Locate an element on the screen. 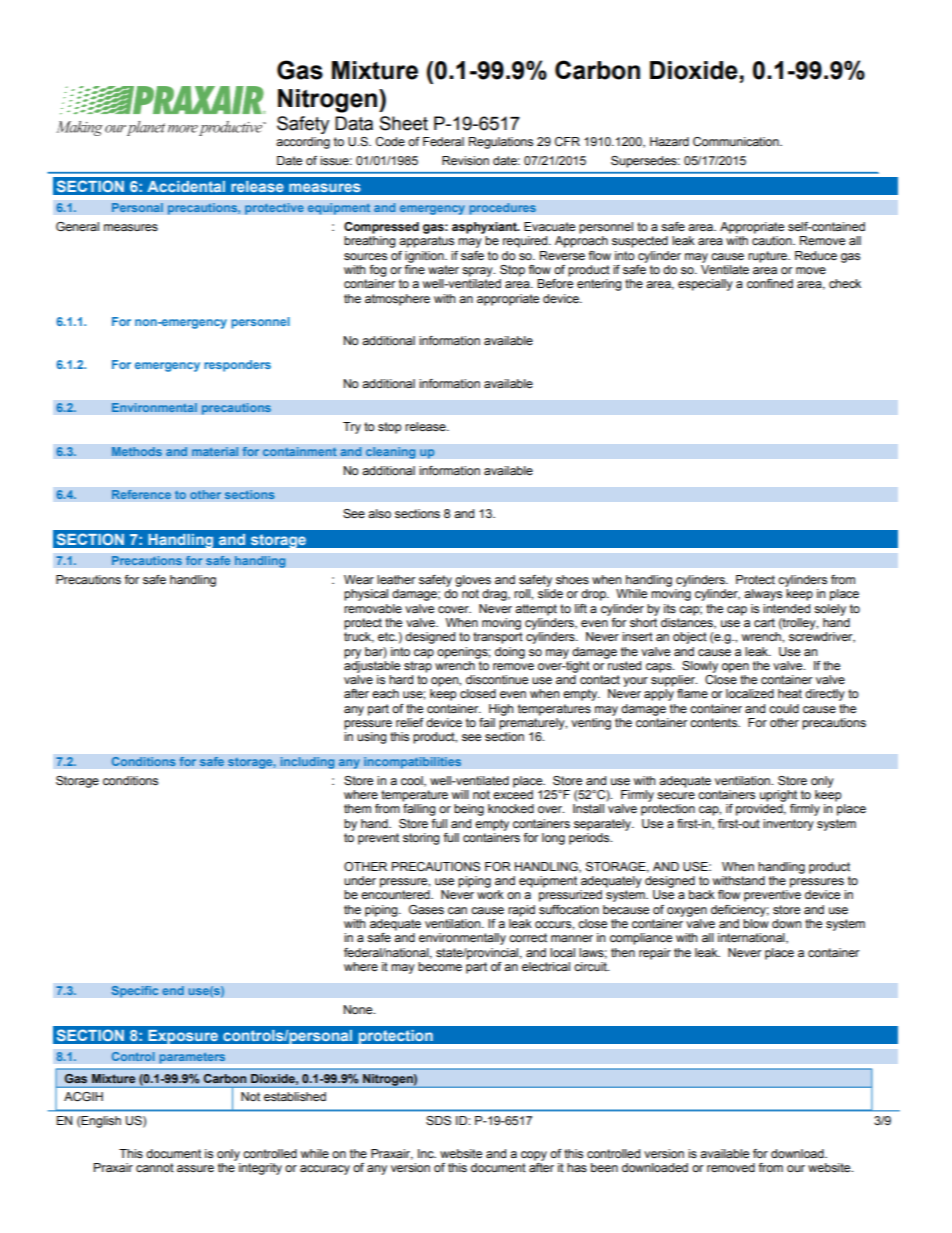 The image size is (952, 1233). being is located at coordinates (469, 810).
